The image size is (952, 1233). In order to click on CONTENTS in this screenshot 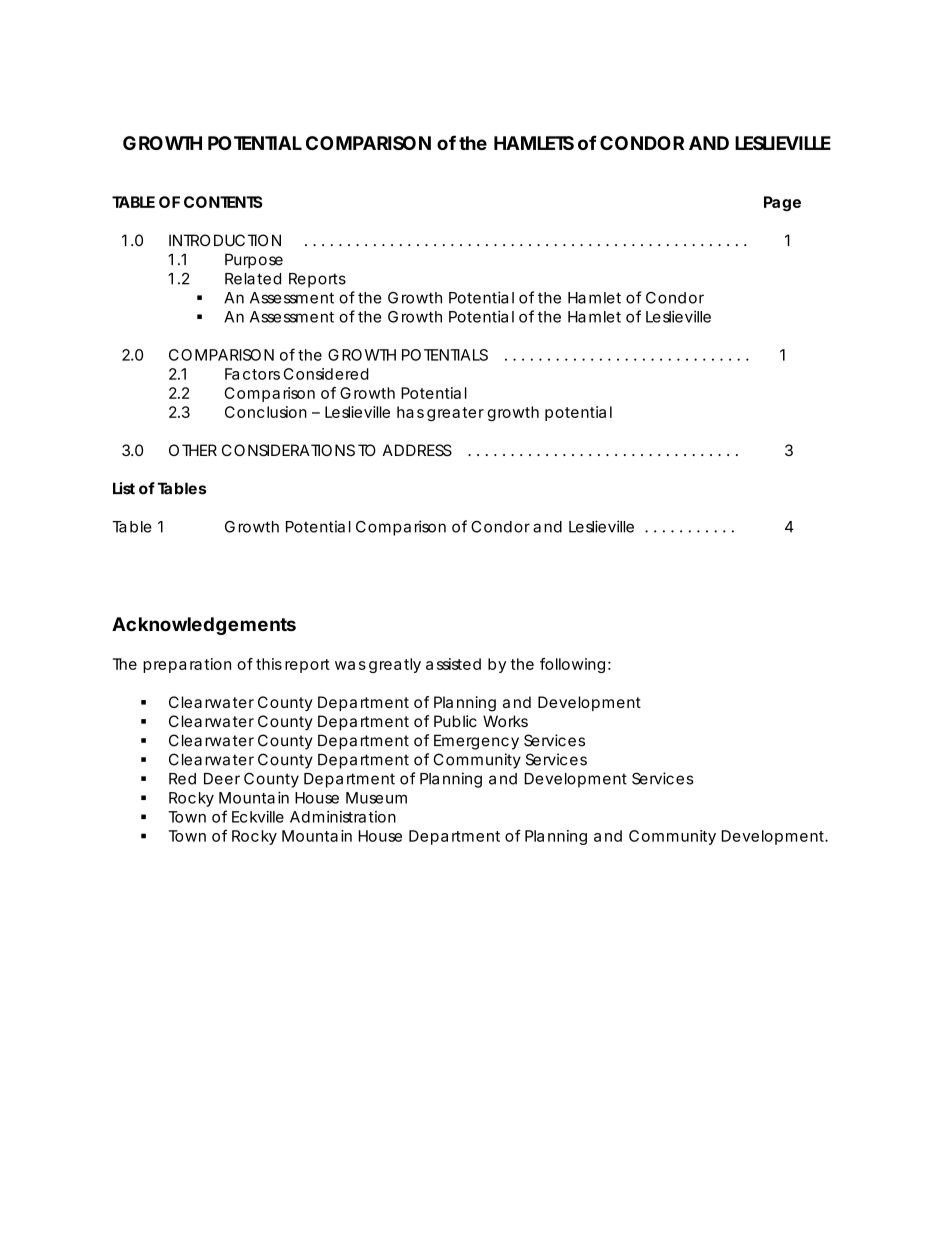, I will do `click(223, 202)`.
